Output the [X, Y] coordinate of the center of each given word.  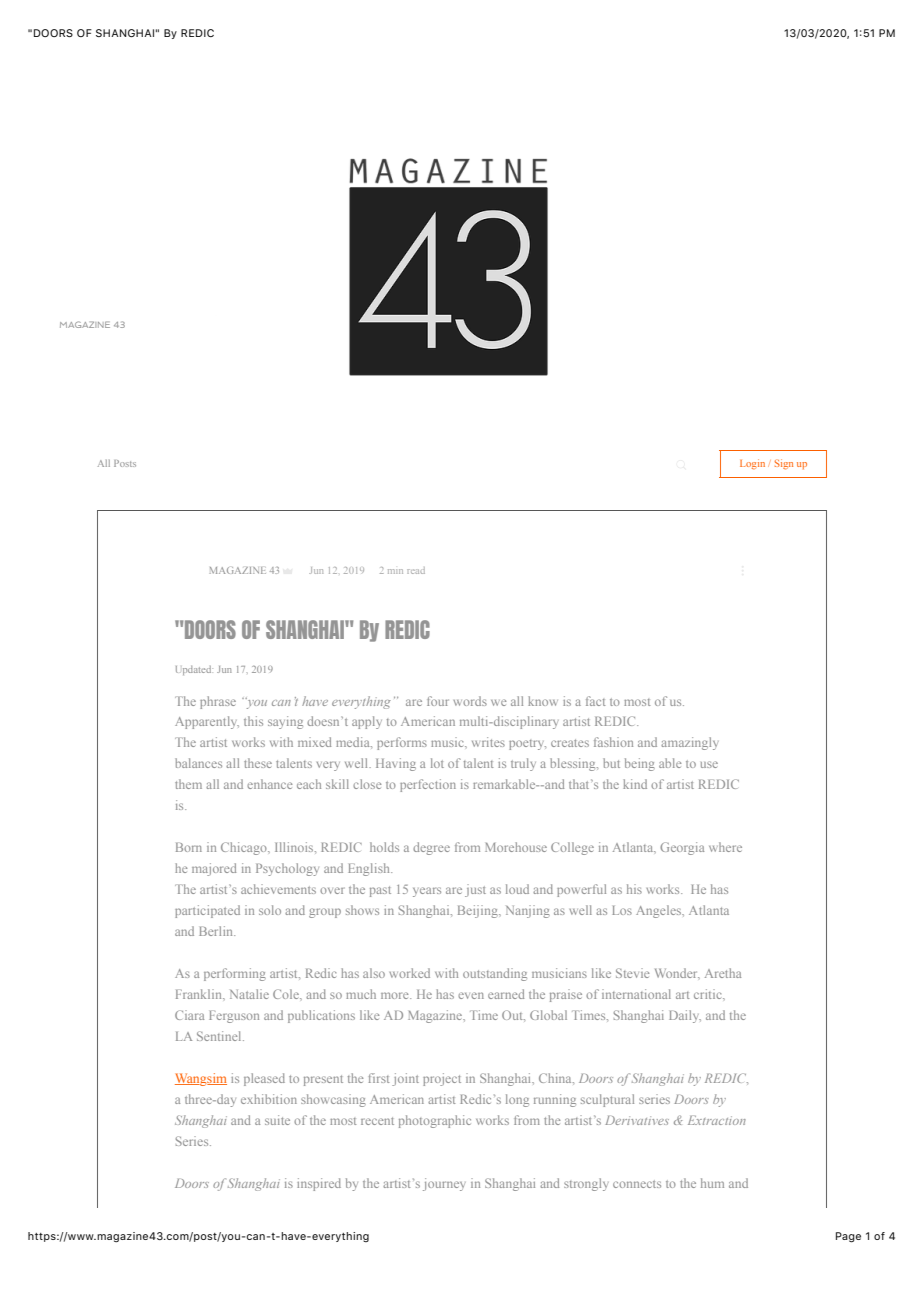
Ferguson [234, 1017]
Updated [194, 670]
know [543, 701]
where [725, 847]
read [416, 570]
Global [548, 1015]
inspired [319, 1184]
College [572, 848]
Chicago [245, 848]
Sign [783, 464]
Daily [685, 1016]
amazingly [690, 743]
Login [752, 464]
